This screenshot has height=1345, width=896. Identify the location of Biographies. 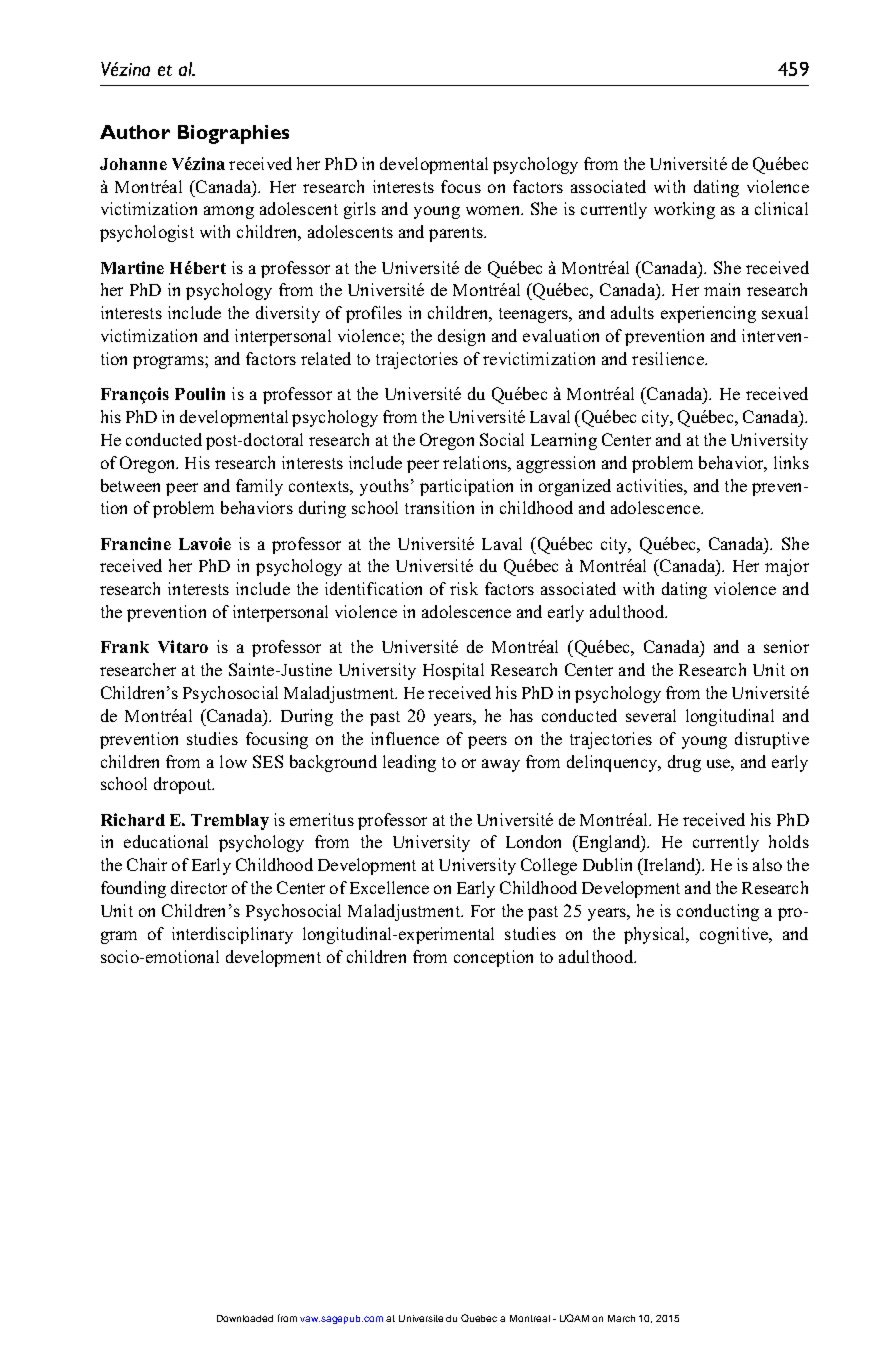
(233, 134).
